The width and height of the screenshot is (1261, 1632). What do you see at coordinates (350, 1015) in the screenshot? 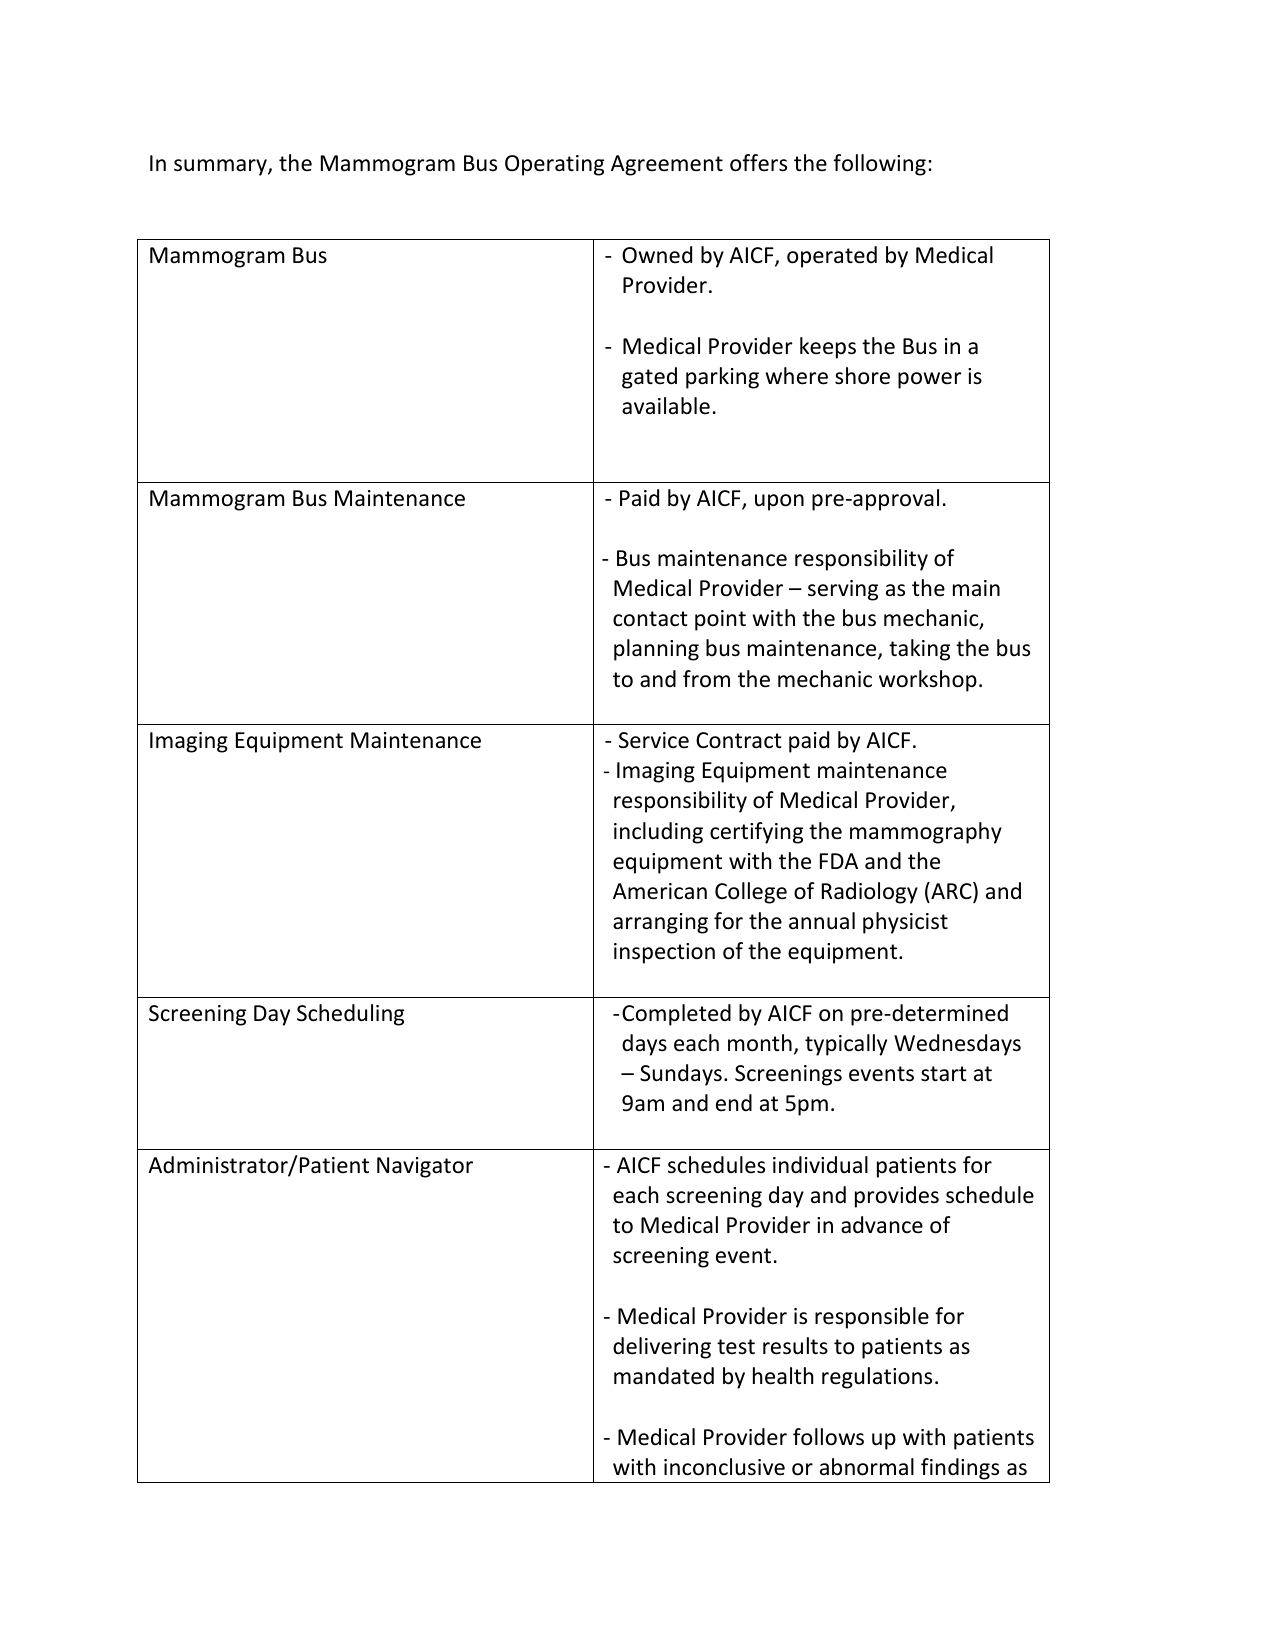
I see `Scheduling` at bounding box center [350, 1015].
